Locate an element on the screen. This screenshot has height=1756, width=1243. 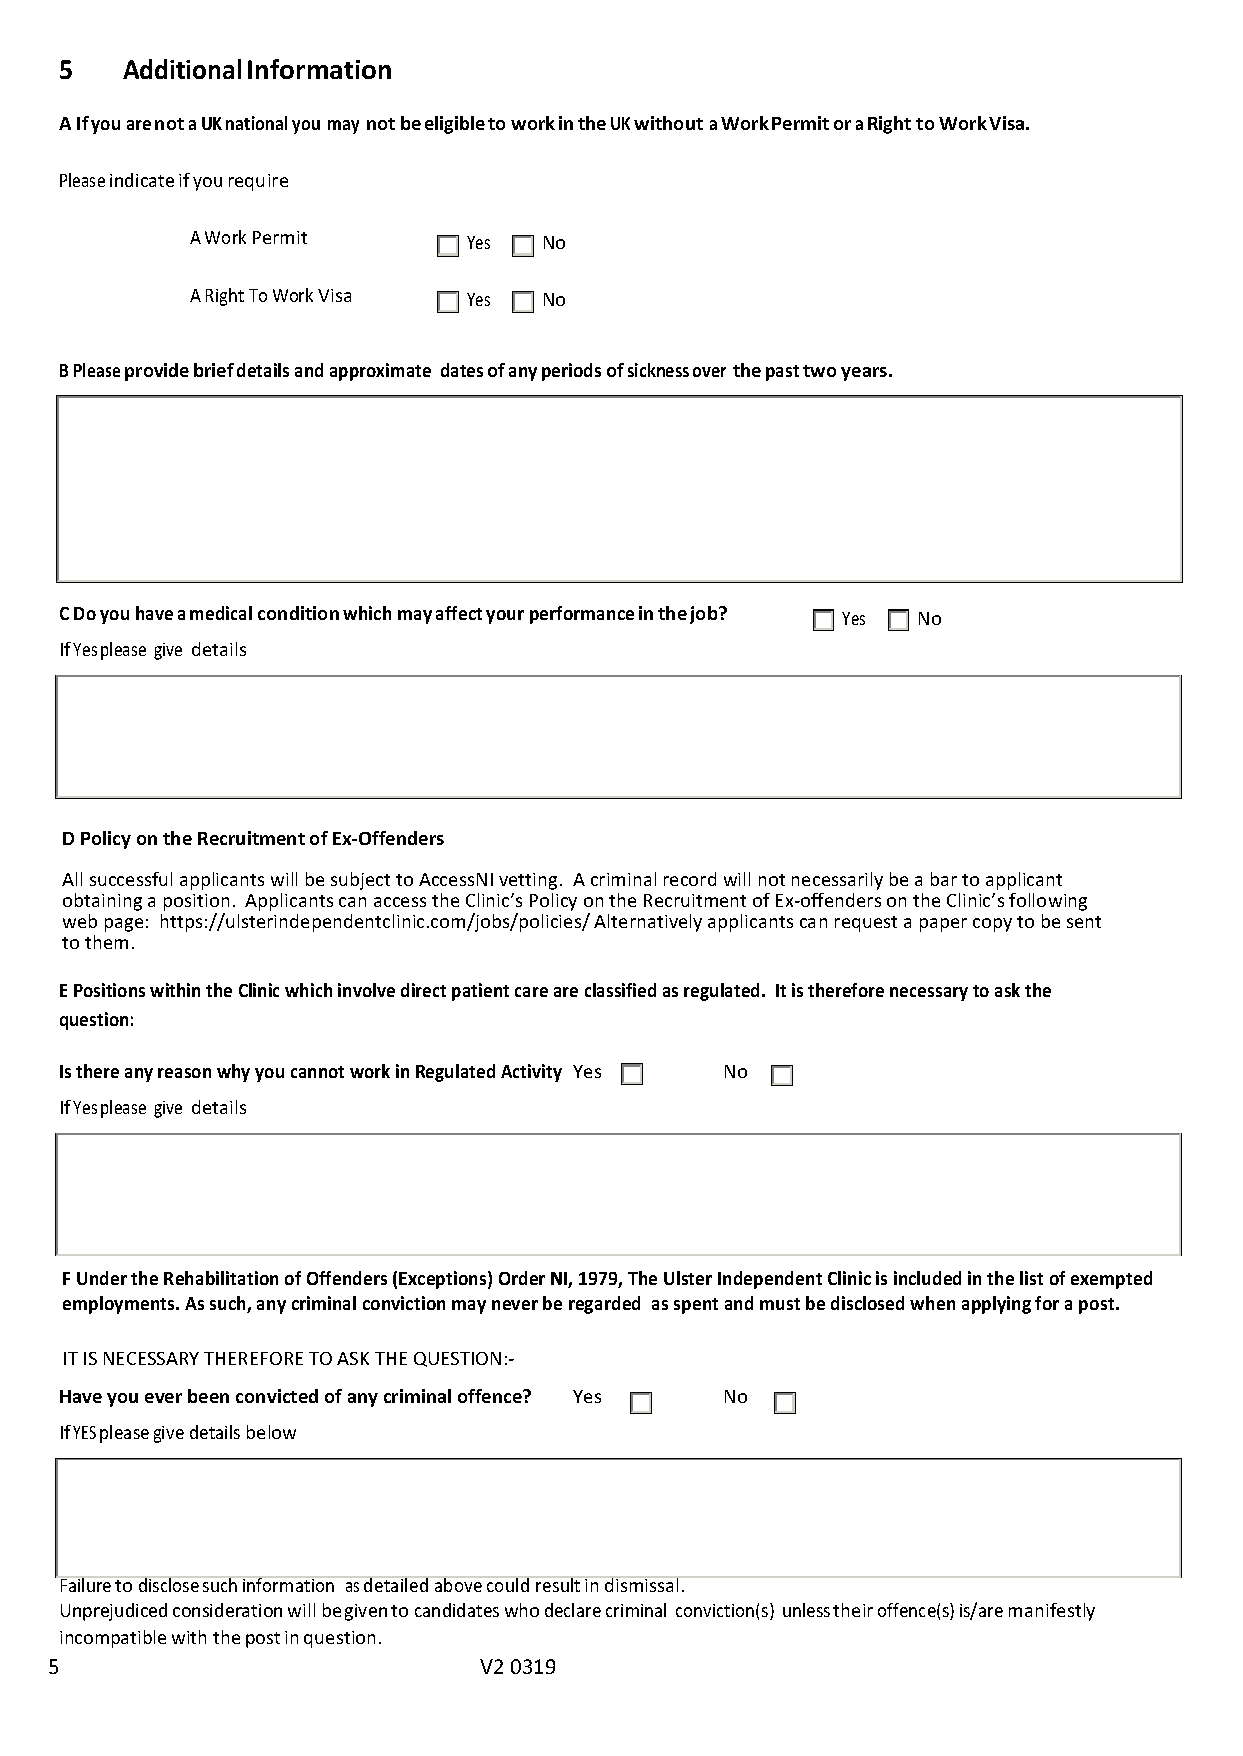
over is located at coordinates (709, 372).
